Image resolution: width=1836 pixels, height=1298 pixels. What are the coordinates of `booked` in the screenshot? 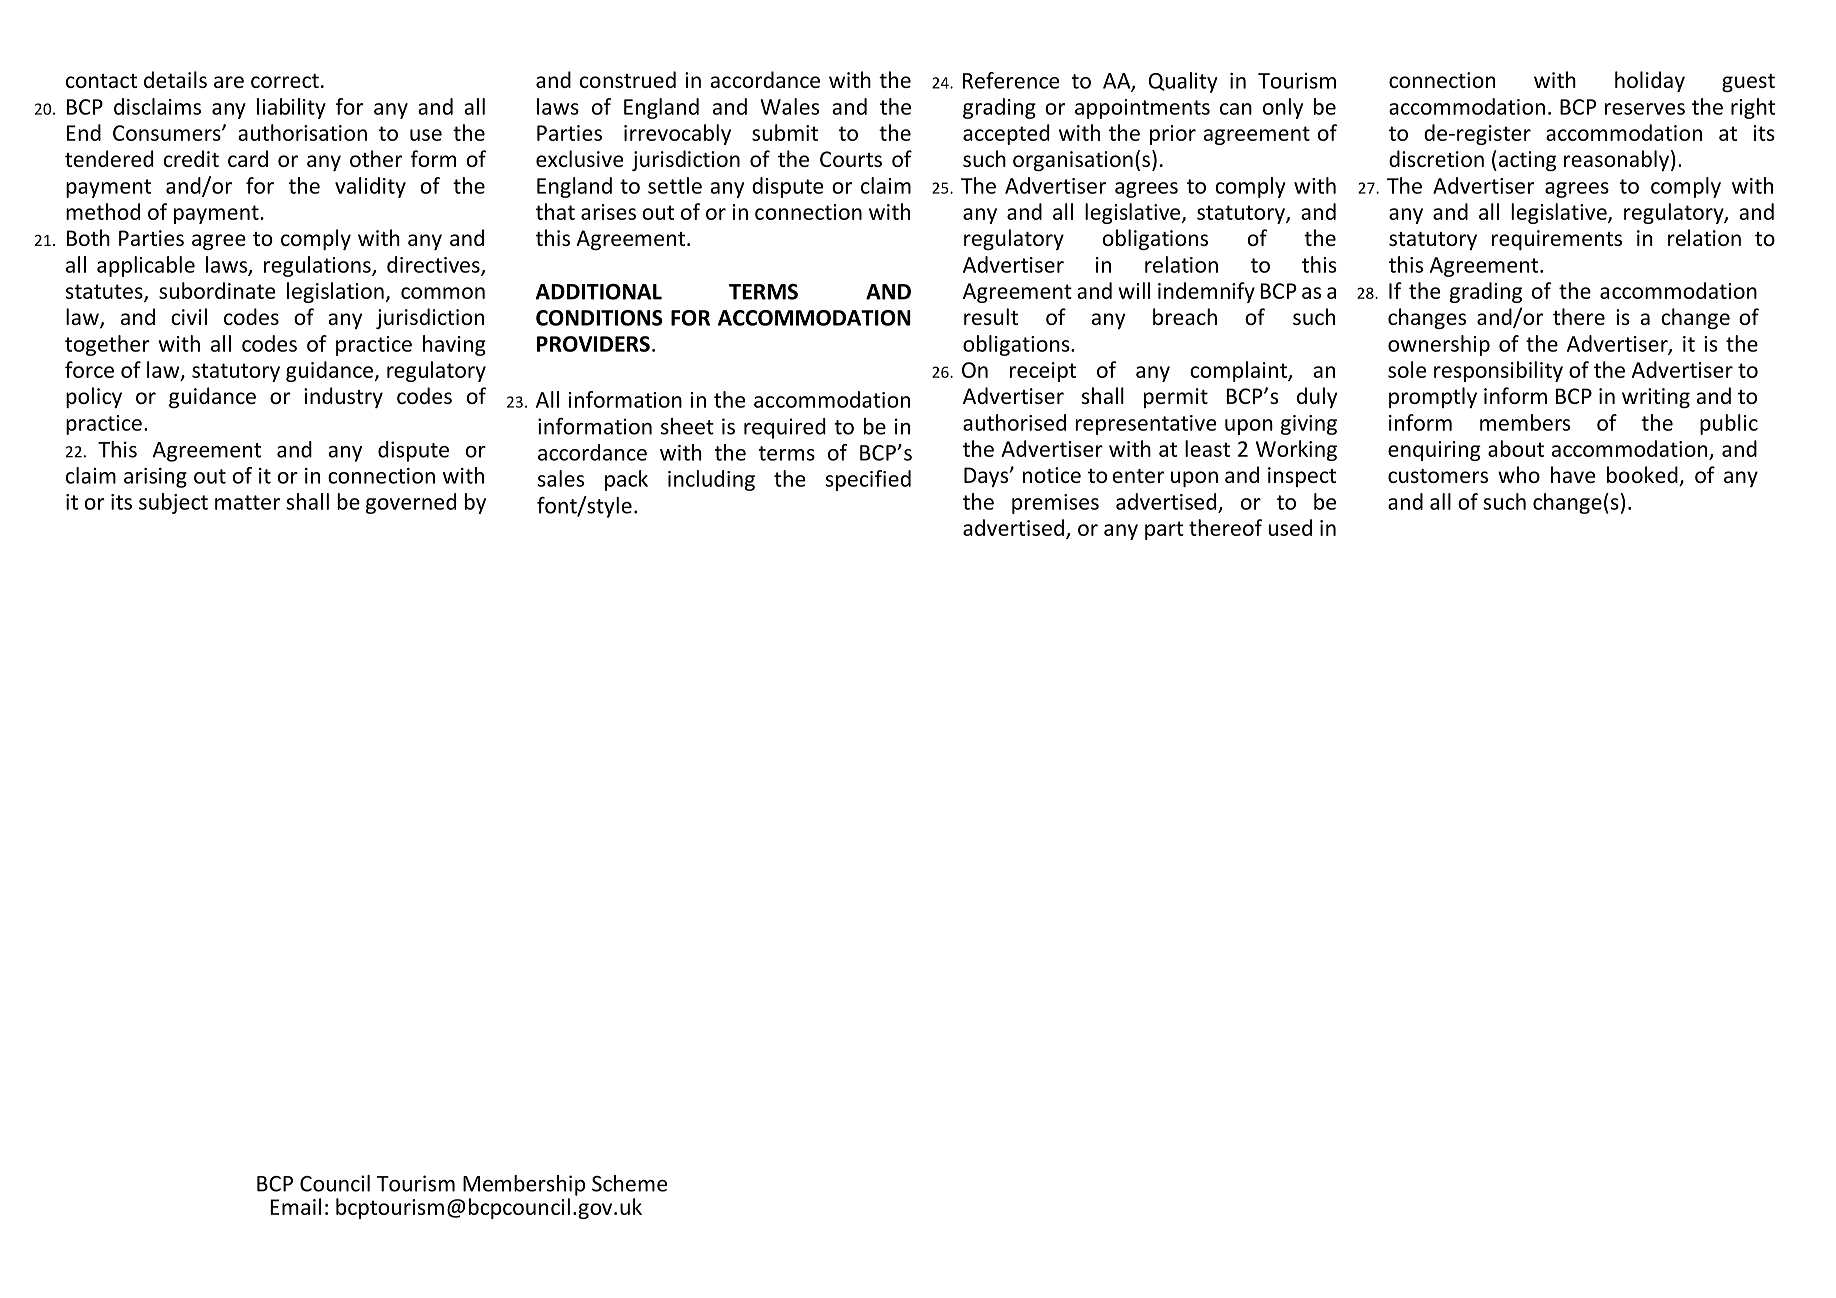 It's located at (1643, 476).
